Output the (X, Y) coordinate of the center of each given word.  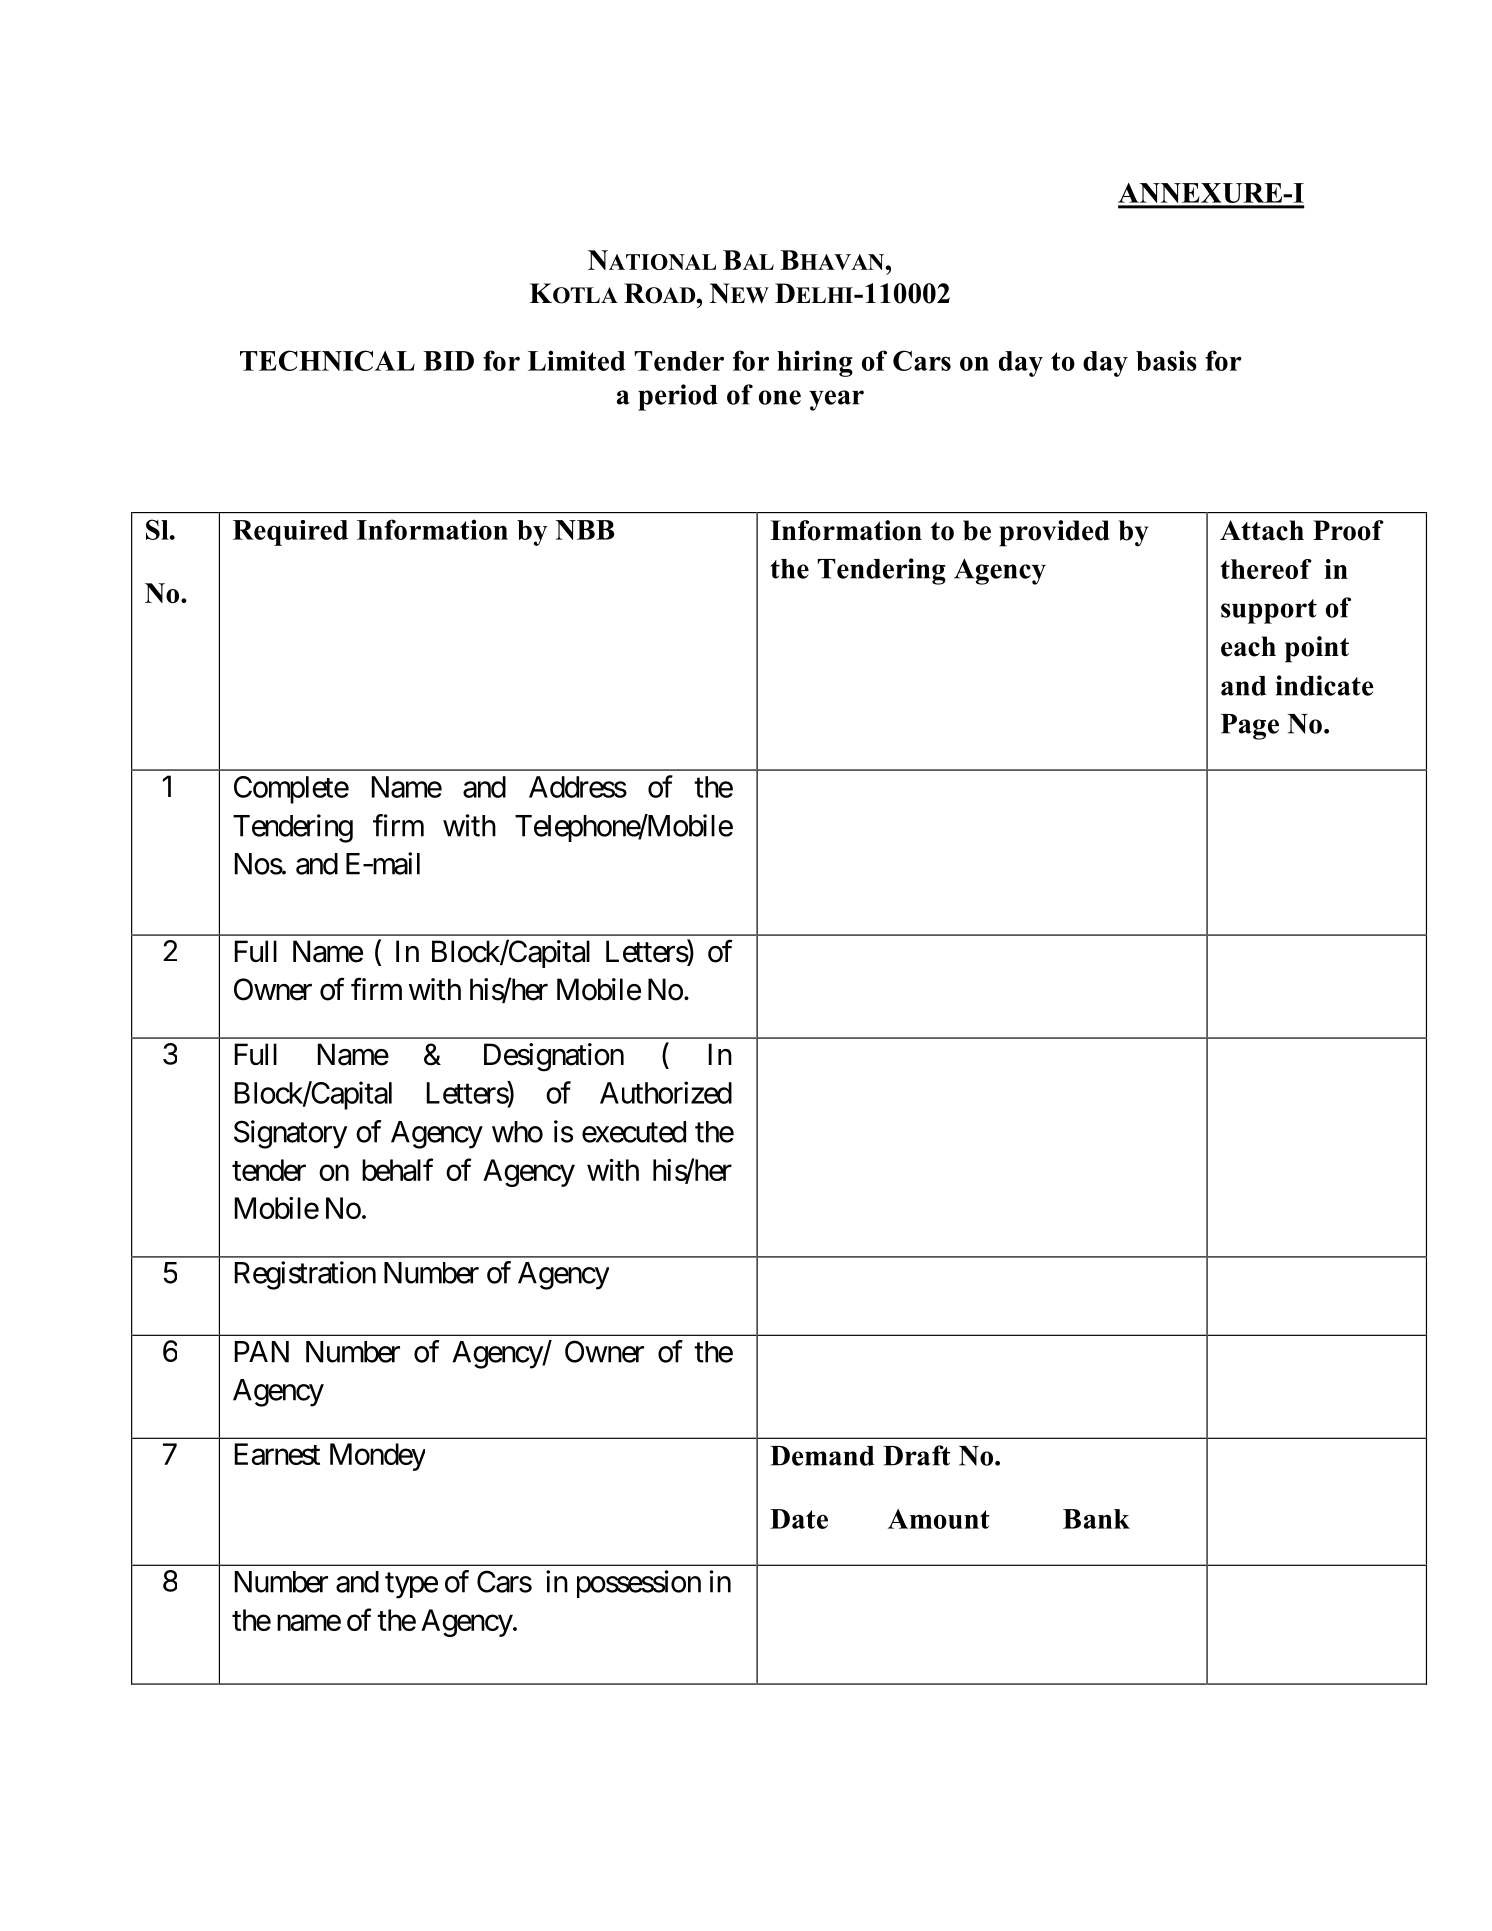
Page (1250, 727)
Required (290, 533)
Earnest (277, 1454)
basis (1166, 360)
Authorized (666, 1092)
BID (448, 361)
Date (799, 1519)
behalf (397, 1169)
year (836, 400)
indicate (1325, 685)
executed (634, 1132)
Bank (1096, 1519)
